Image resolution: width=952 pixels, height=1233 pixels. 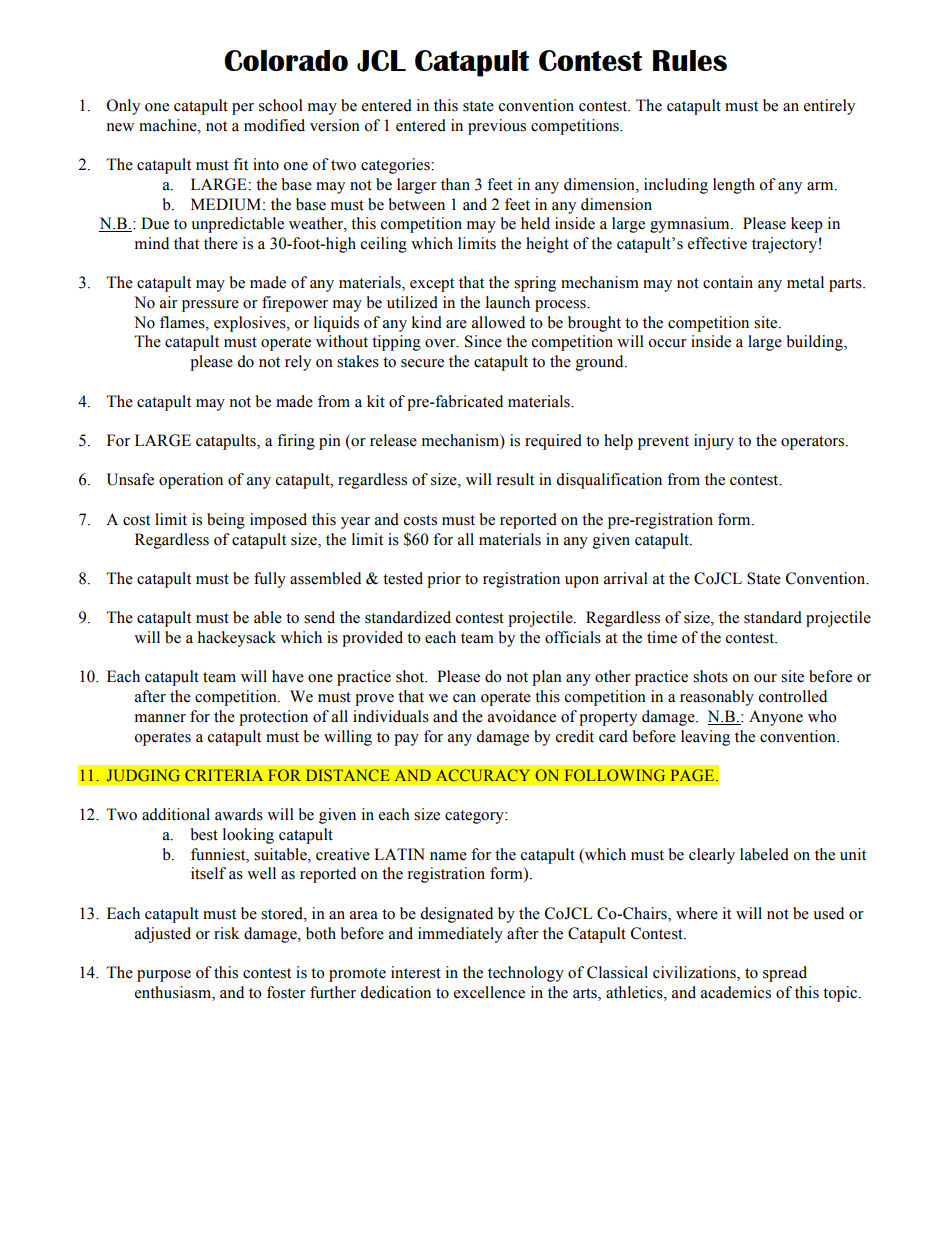 I want to click on Rules, so click(x=690, y=60).
